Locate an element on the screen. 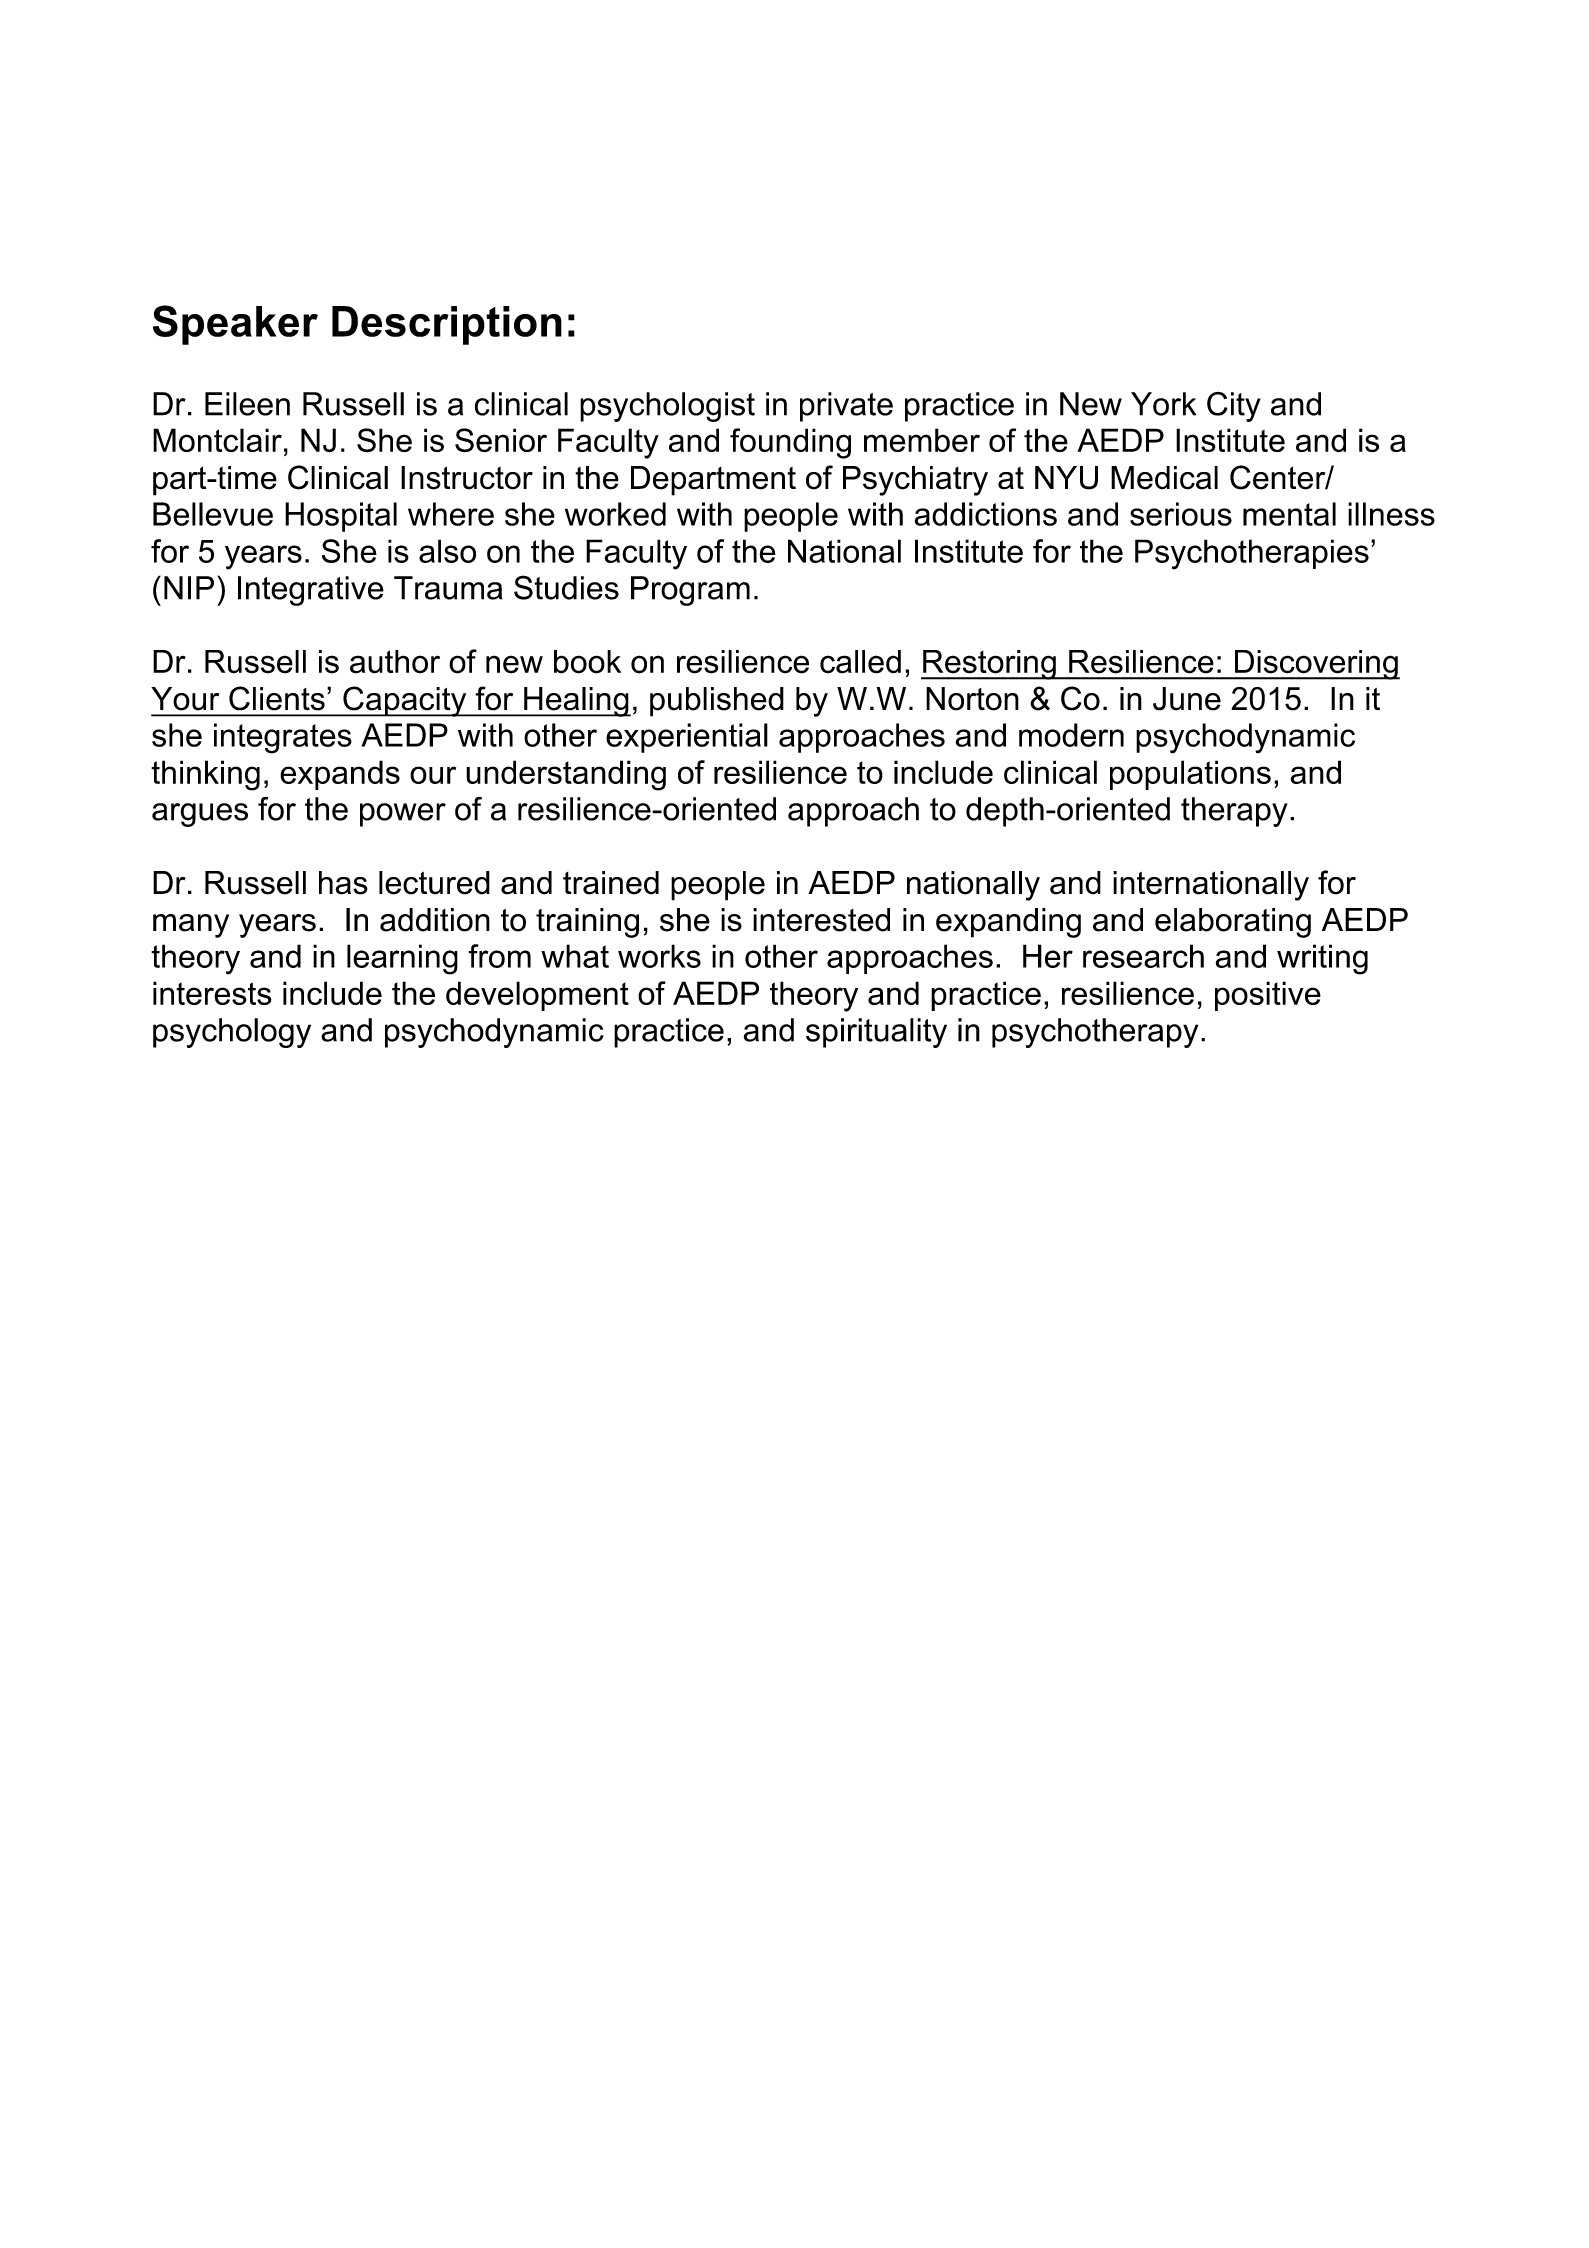 The image size is (1589, 2248). positive is located at coordinates (1268, 996).
